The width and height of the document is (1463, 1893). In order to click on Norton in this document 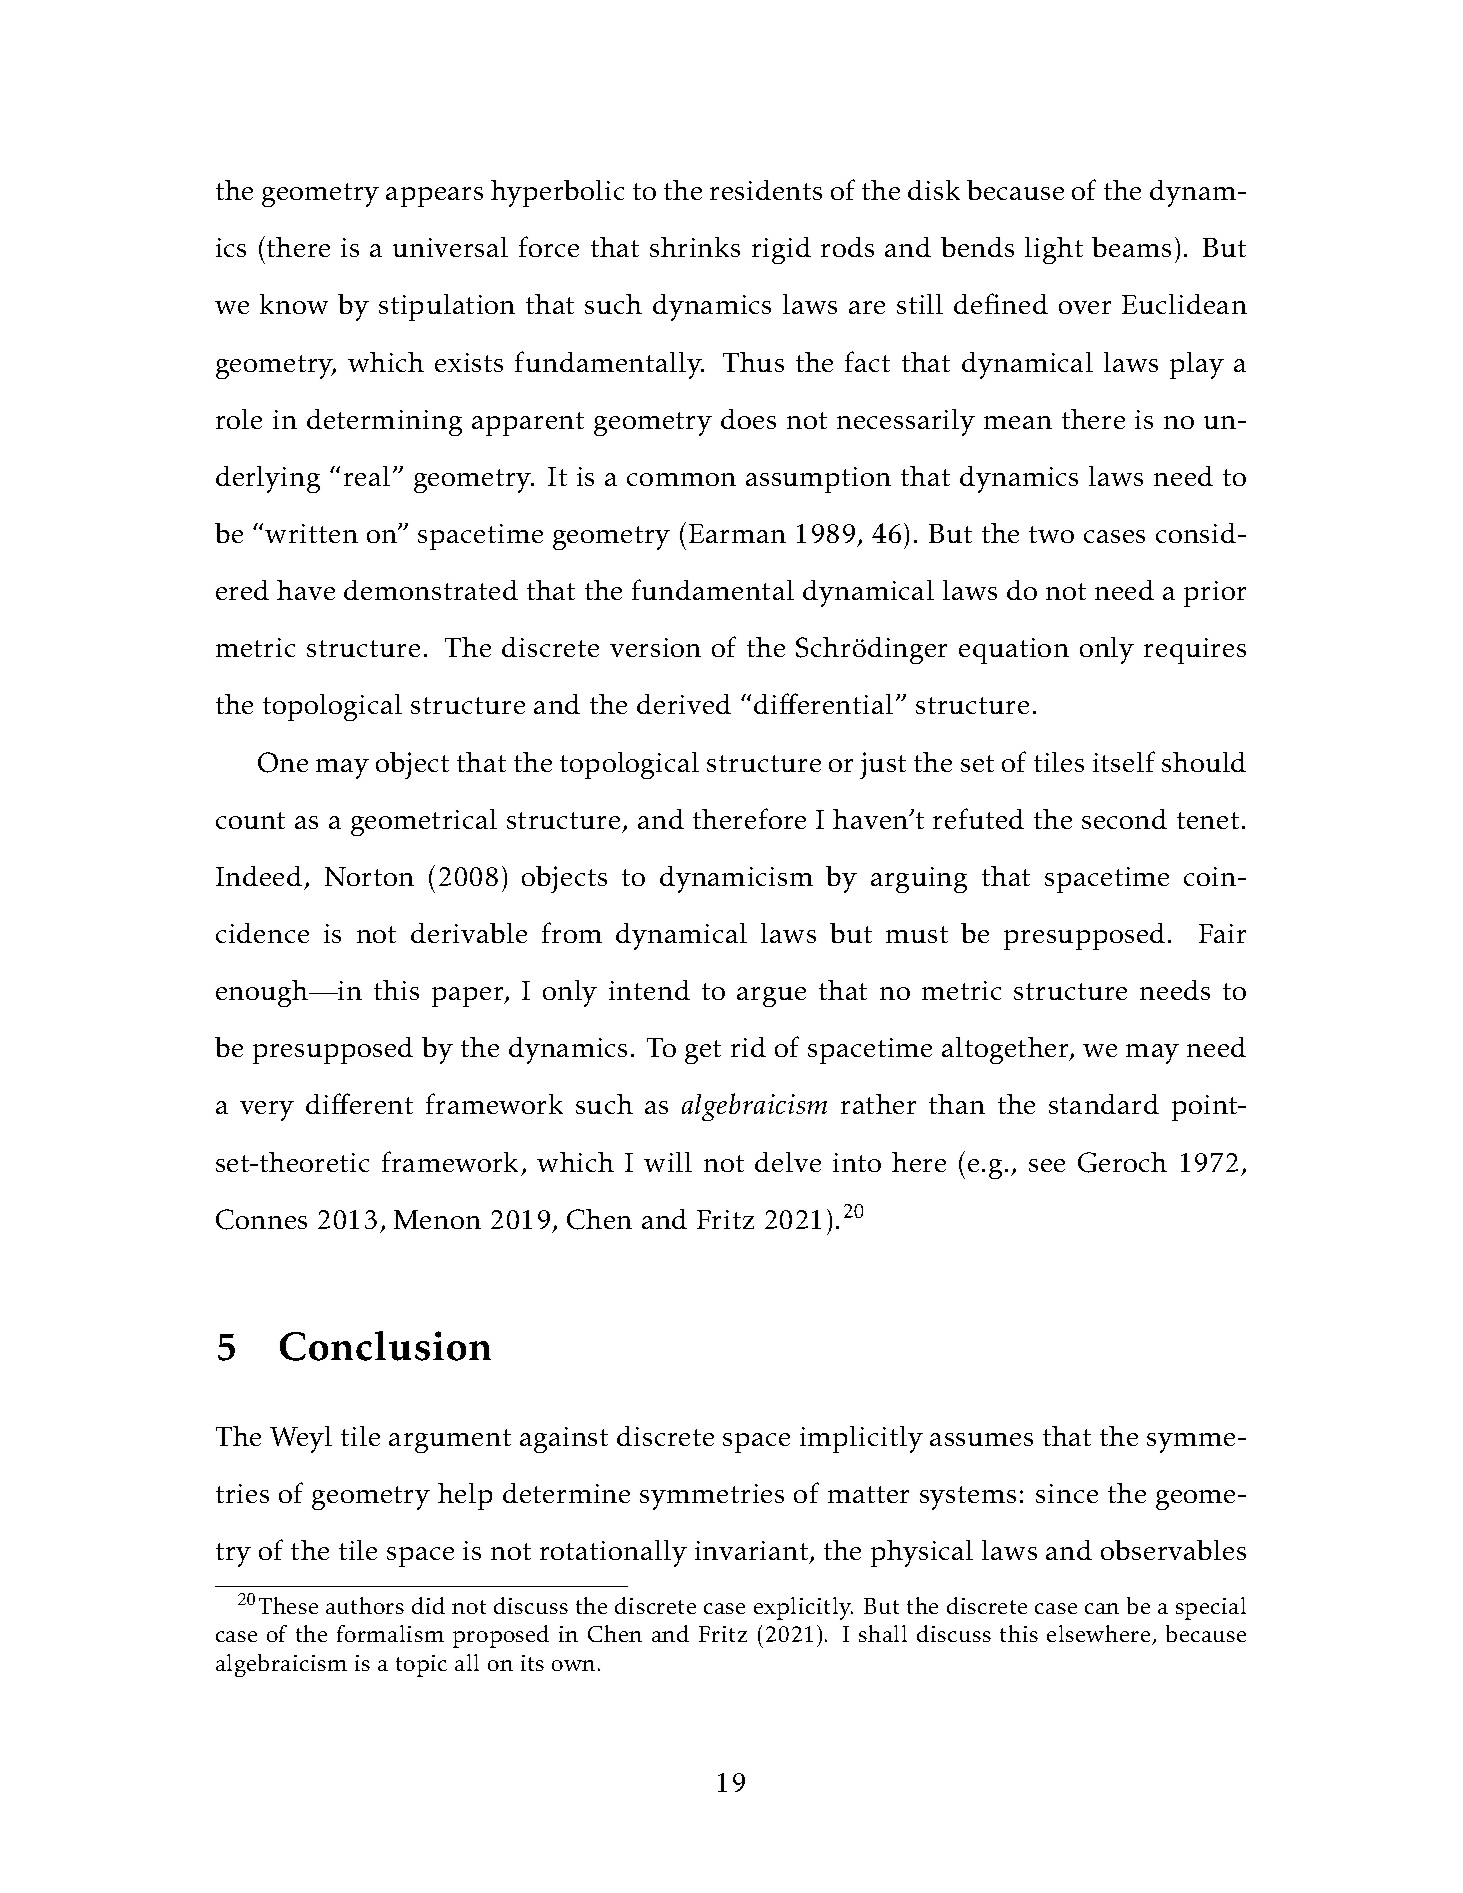, I will do `click(369, 876)`.
